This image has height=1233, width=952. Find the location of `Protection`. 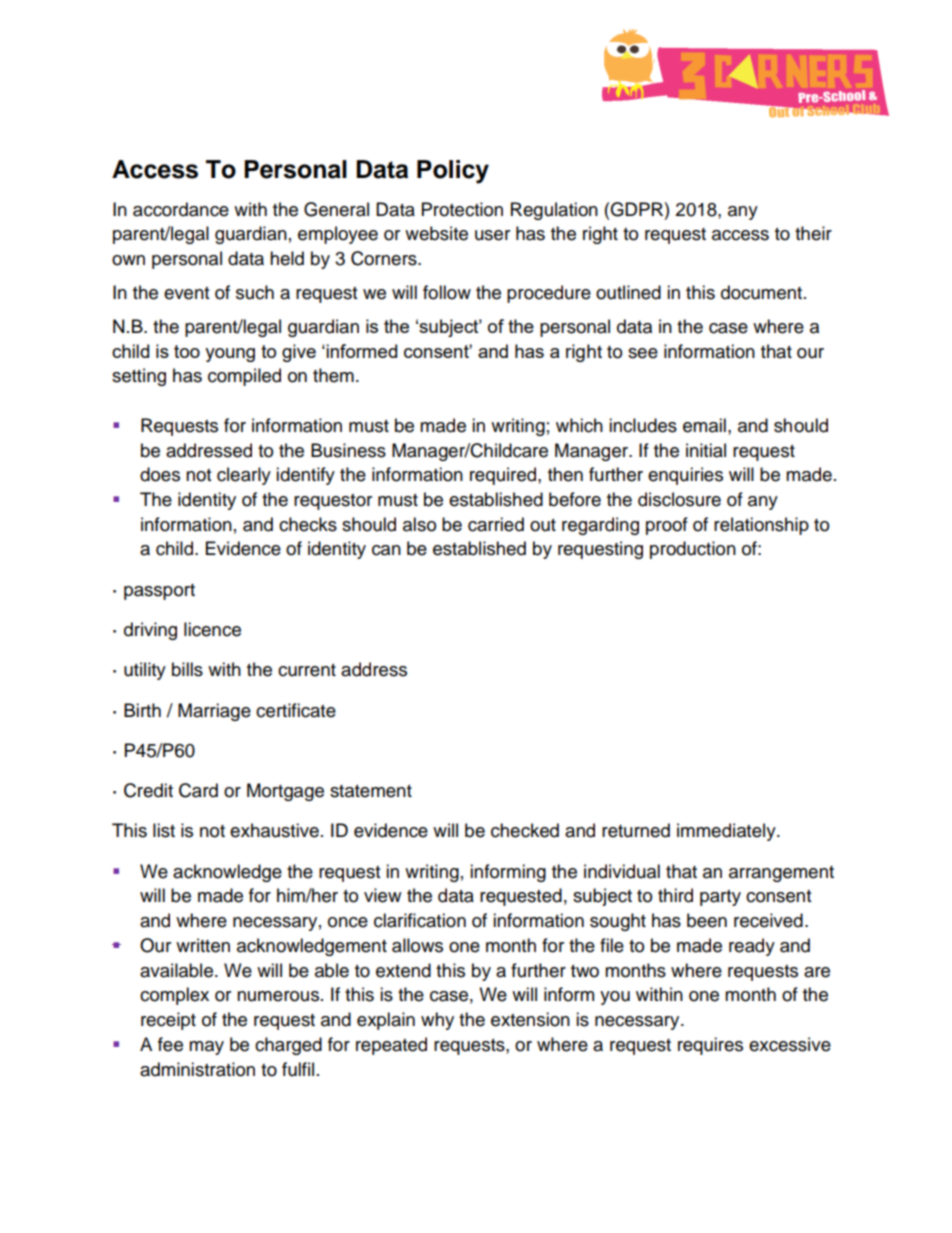

Protection is located at coordinates (462, 209).
